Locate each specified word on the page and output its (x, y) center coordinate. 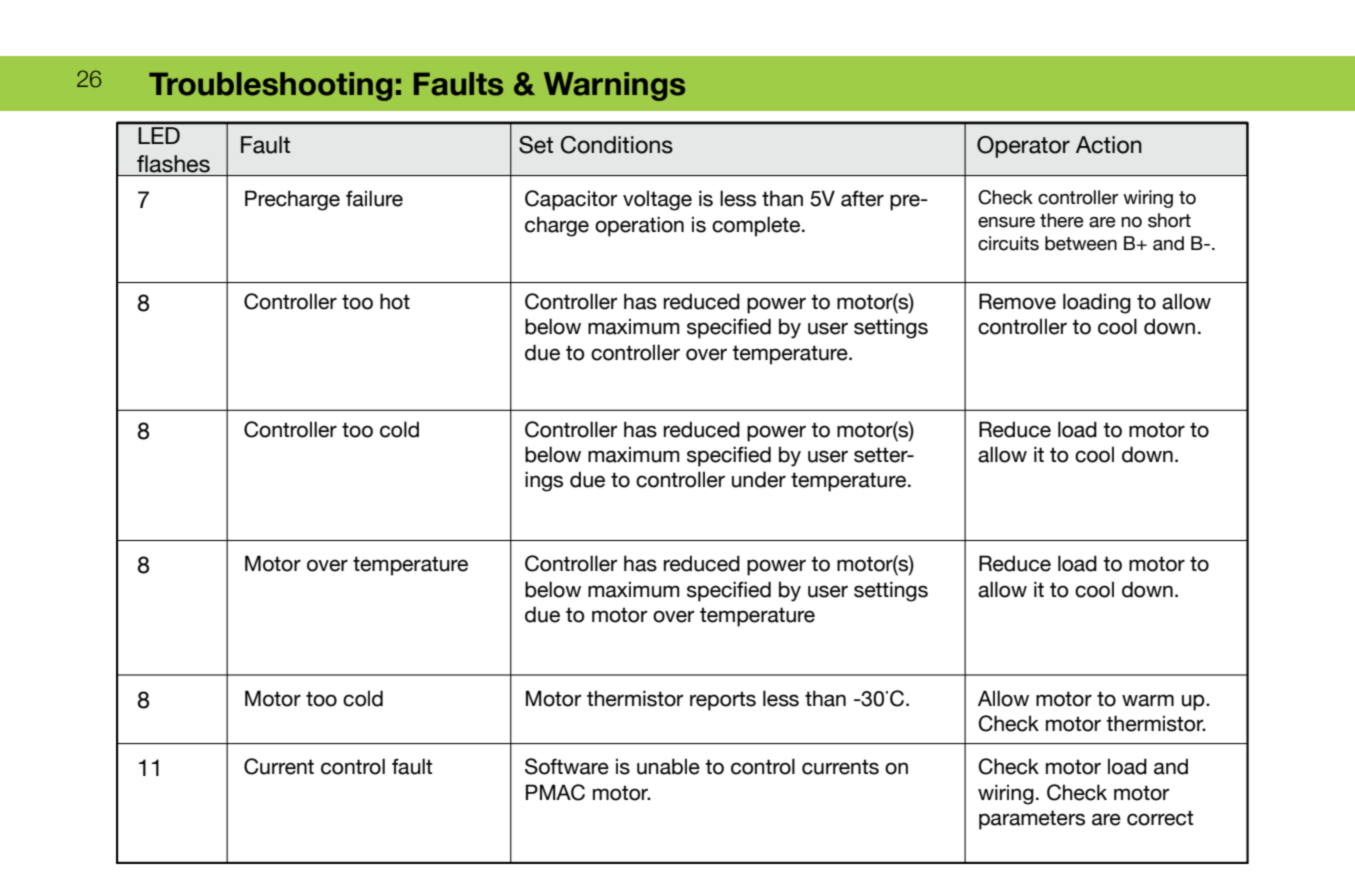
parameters (1032, 820)
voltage (657, 200)
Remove (1017, 301)
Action (1109, 145)
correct (1160, 818)
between (1081, 243)
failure (374, 198)
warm (1148, 700)
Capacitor (571, 200)
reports (723, 701)
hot (395, 301)
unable (668, 766)
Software (567, 766)
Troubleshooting (270, 86)
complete (757, 226)
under (759, 479)
